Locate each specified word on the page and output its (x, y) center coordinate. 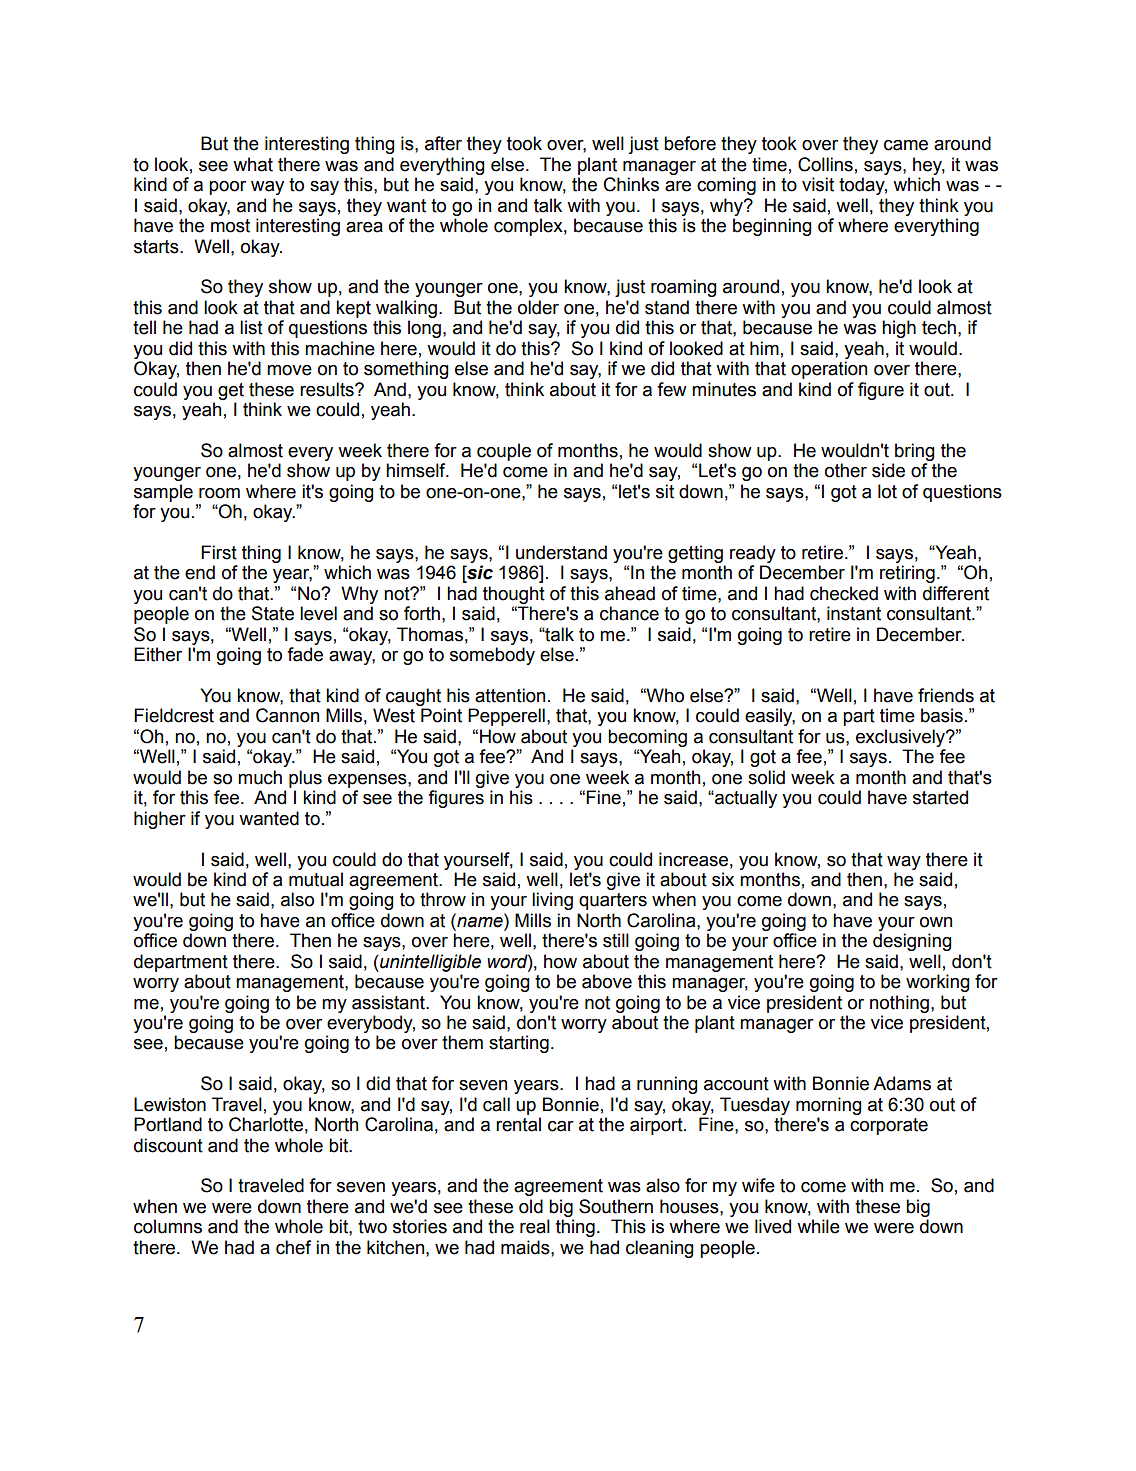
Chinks (631, 184)
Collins (825, 164)
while (818, 1226)
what (253, 164)
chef (293, 1247)
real (535, 1226)
